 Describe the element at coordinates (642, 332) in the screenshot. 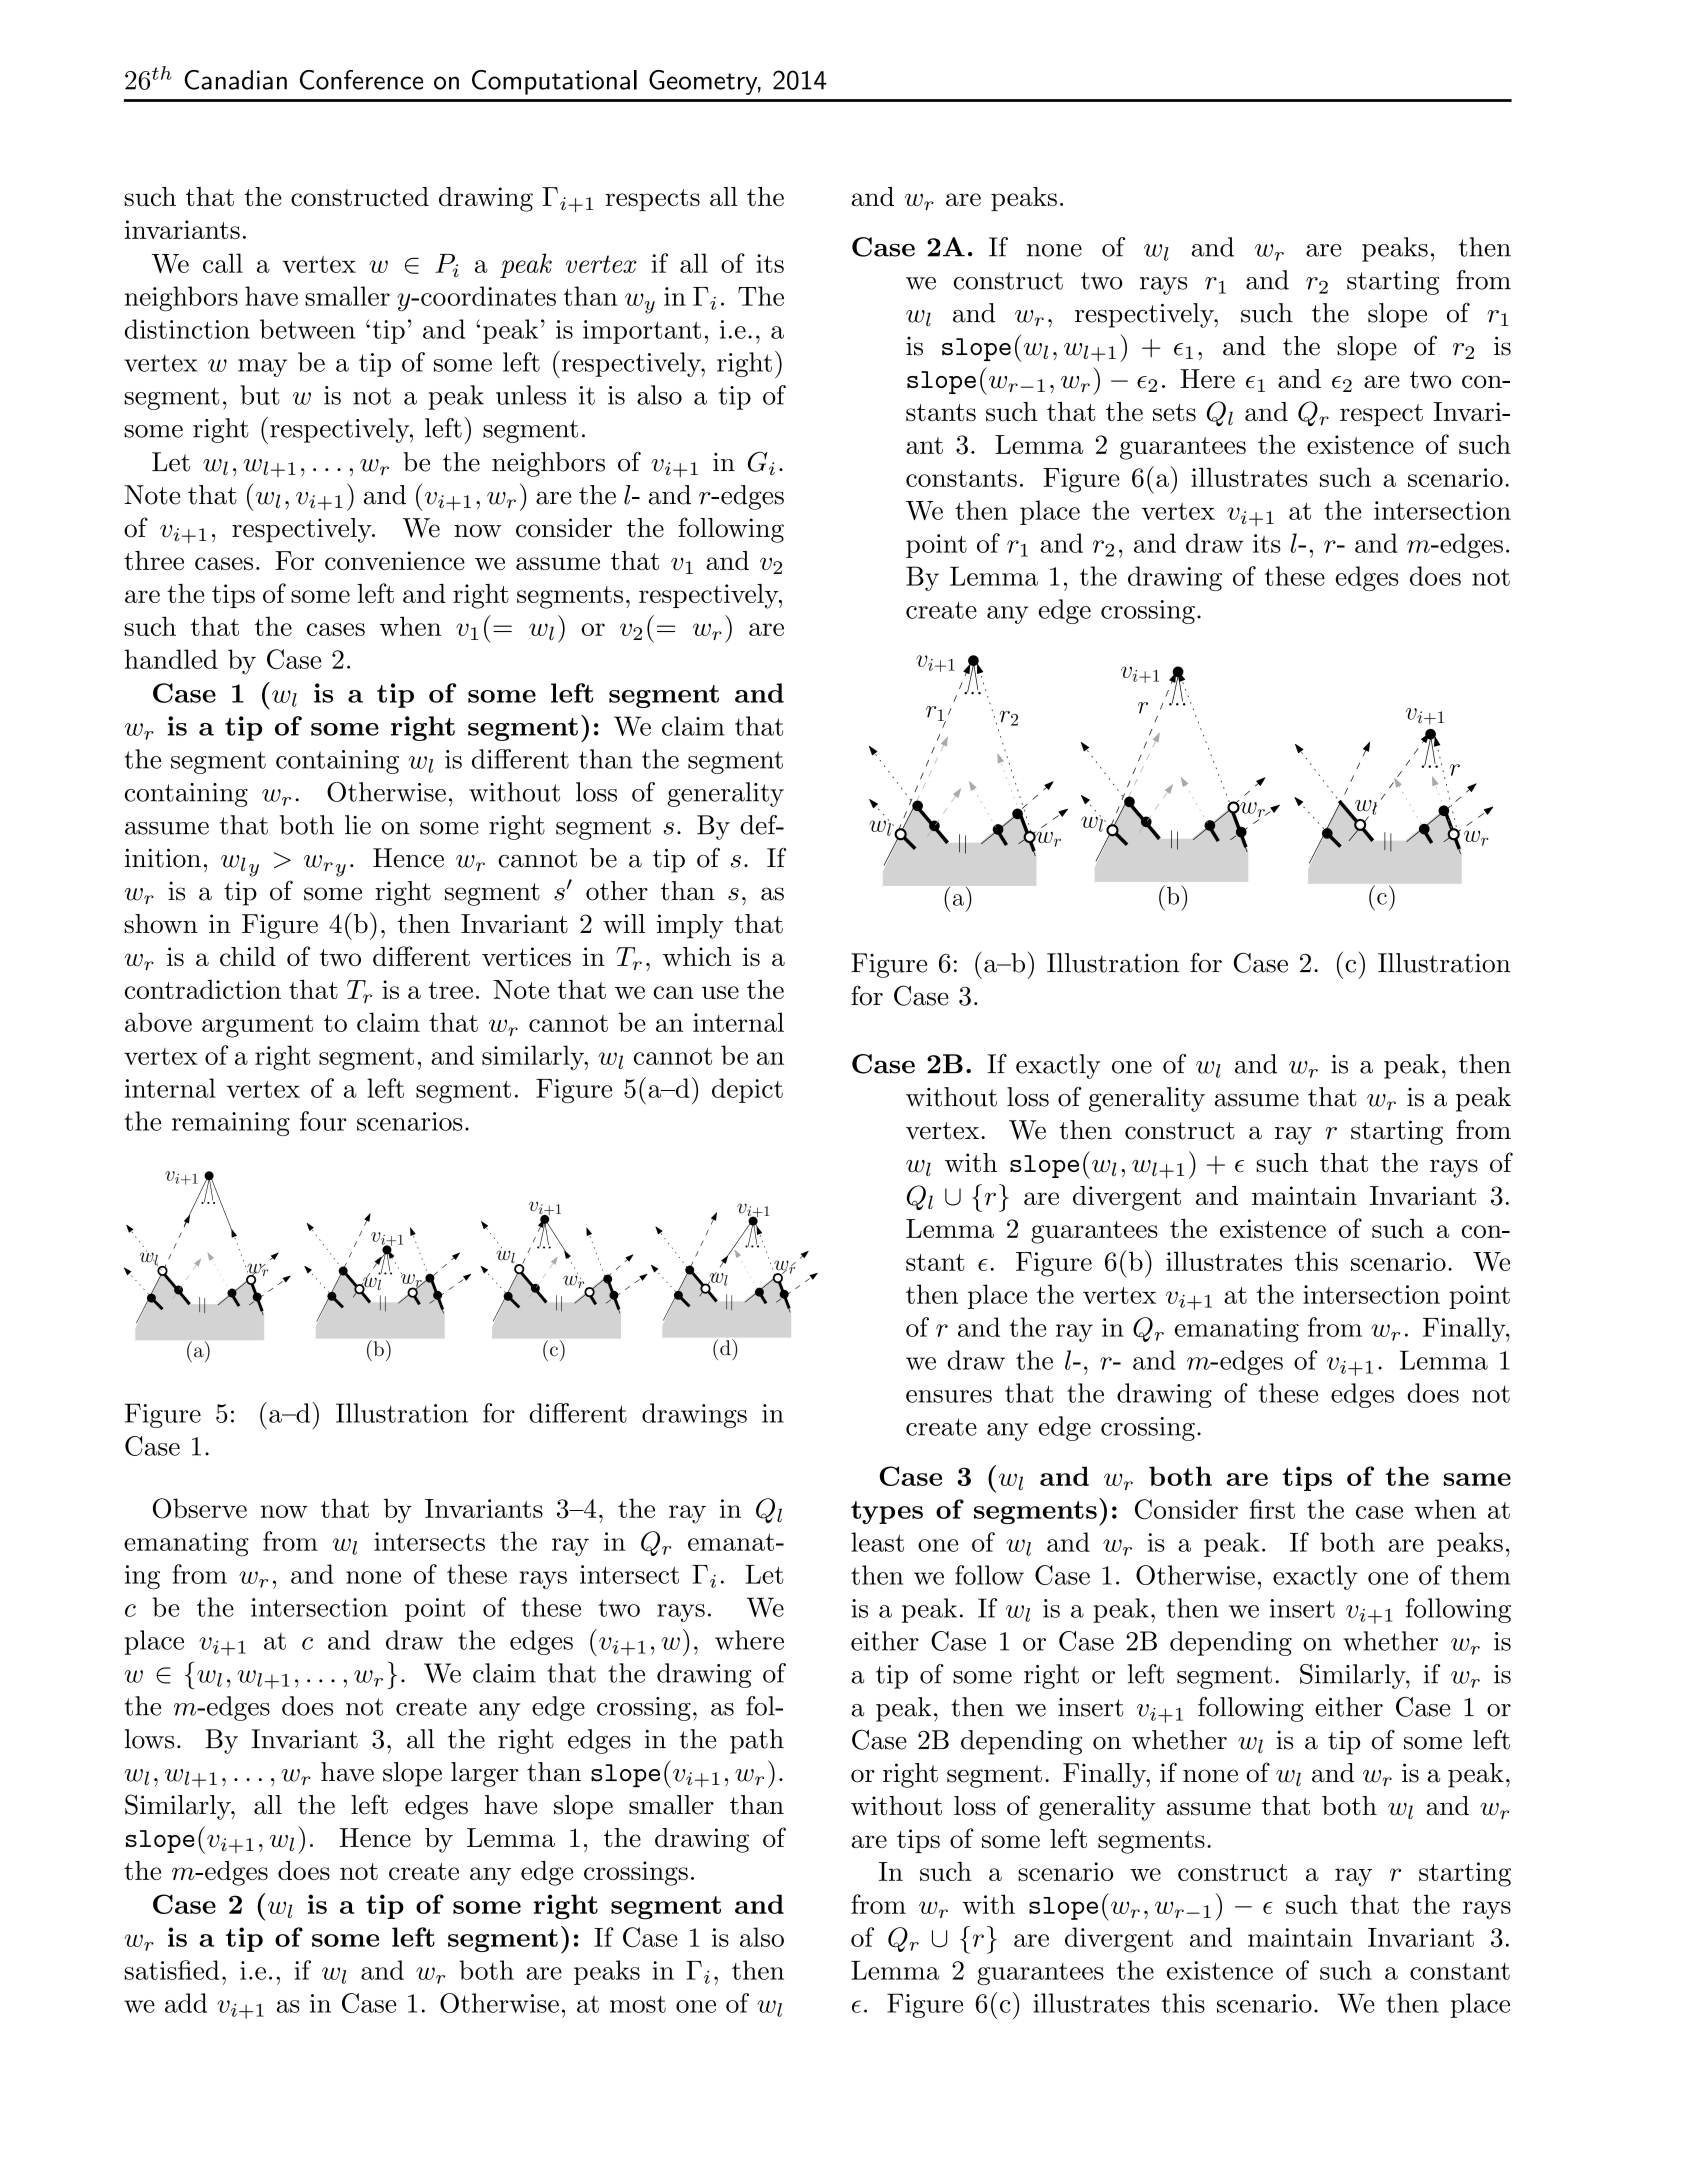

I see `important` at that location.
